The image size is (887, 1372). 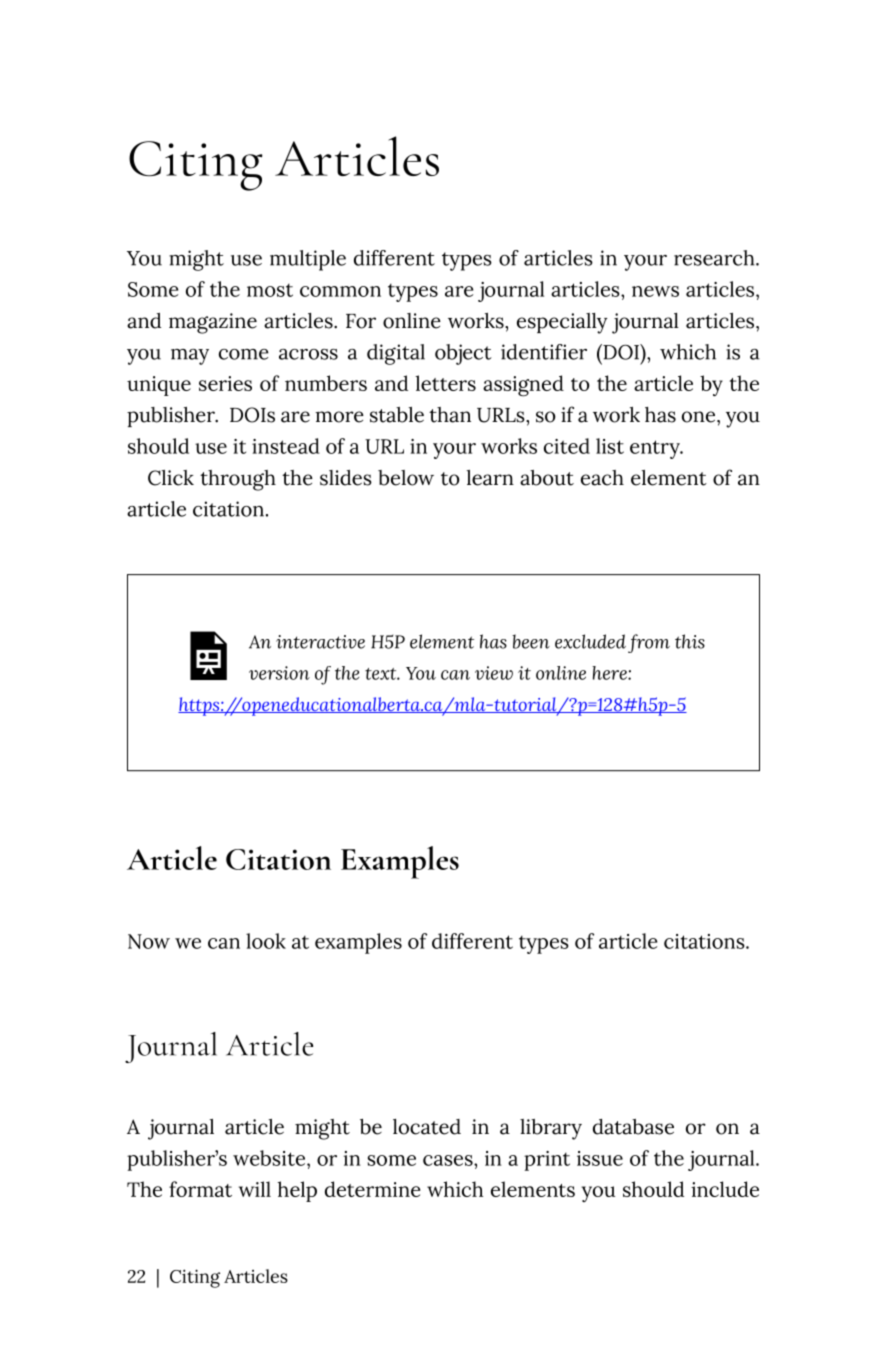 What do you see at coordinates (238, 480) in the image?
I see `through` at bounding box center [238, 480].
